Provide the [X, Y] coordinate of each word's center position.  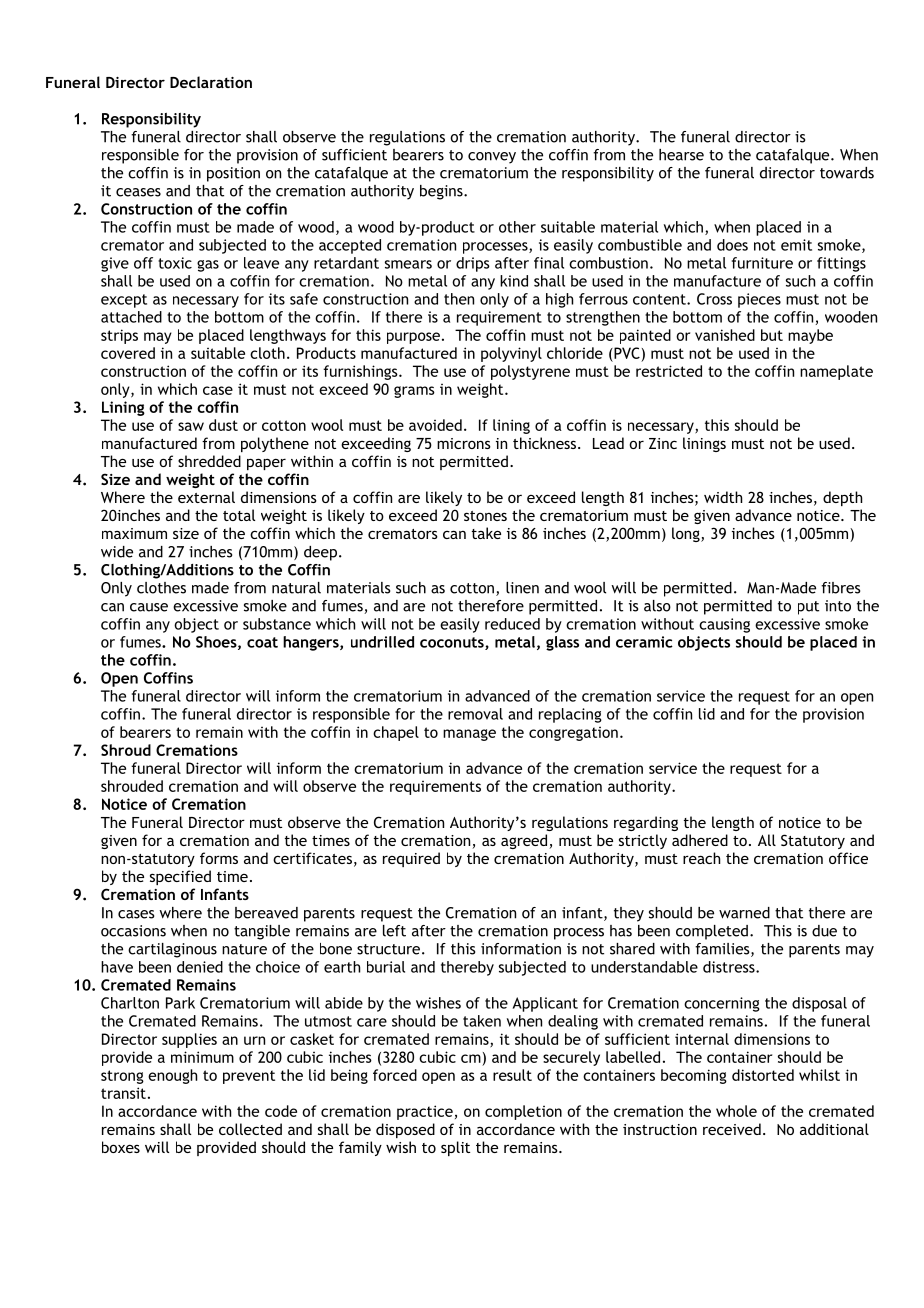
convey [492, 158]
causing [724, 625]
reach [701, 858]
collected [250, 1129]
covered [128, 353]
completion [523, 1112]
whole [736, 1111]
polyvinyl [511, 354]
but [772, 335]
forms [219, 858]
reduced [512, 624]
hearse [681, 155]
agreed [525, 841]
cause [149, 607]
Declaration [211, 82]
